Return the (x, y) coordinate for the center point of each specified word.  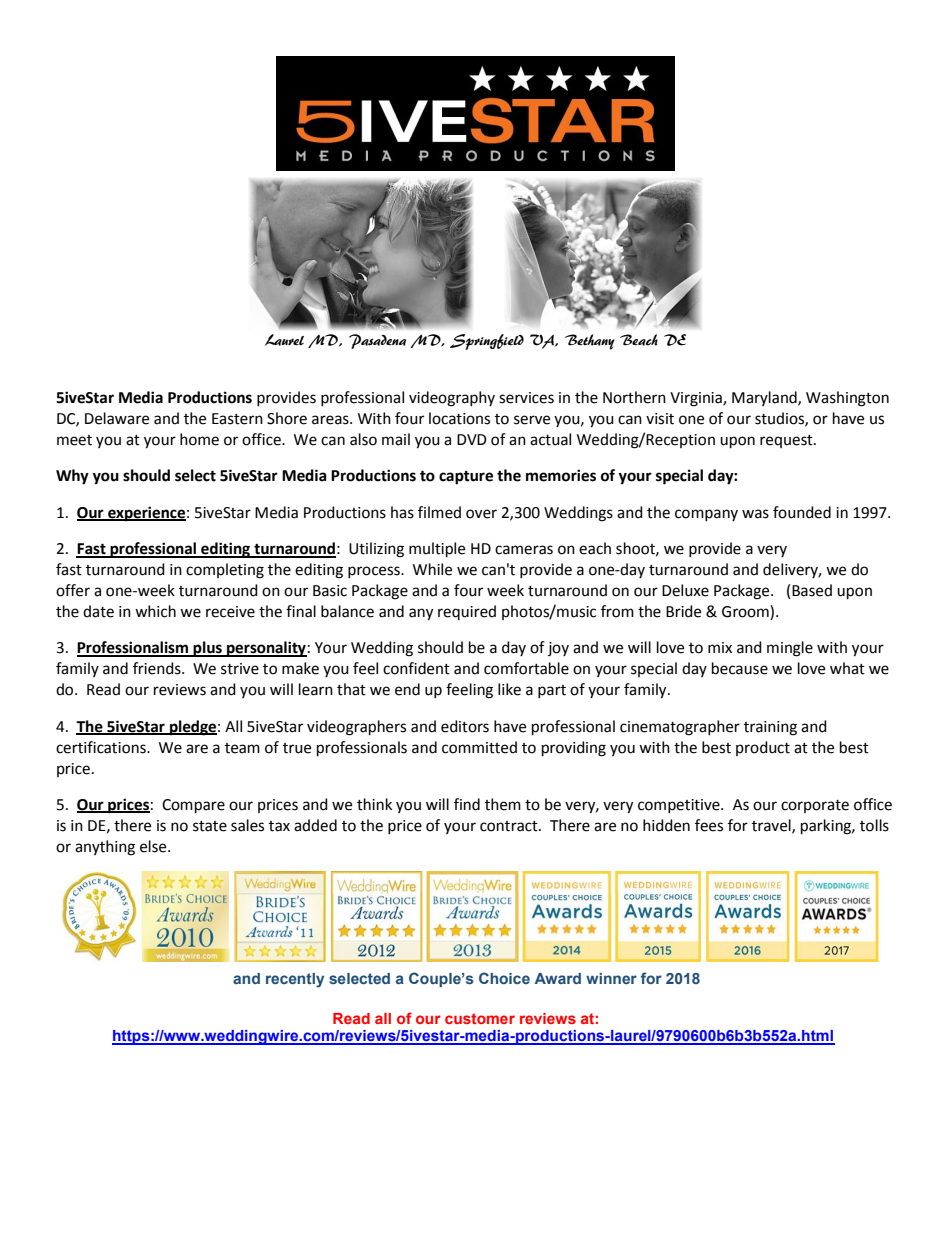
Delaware (117, 418)
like (509, 689)
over (481, 514)
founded (802, 512)
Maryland (765, 398)
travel (772, 826)
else (154, 846)
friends (158, 668)
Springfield (487, 342)
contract (510, 826)
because (740, 668)
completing (225, 571)
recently (295, 980)
